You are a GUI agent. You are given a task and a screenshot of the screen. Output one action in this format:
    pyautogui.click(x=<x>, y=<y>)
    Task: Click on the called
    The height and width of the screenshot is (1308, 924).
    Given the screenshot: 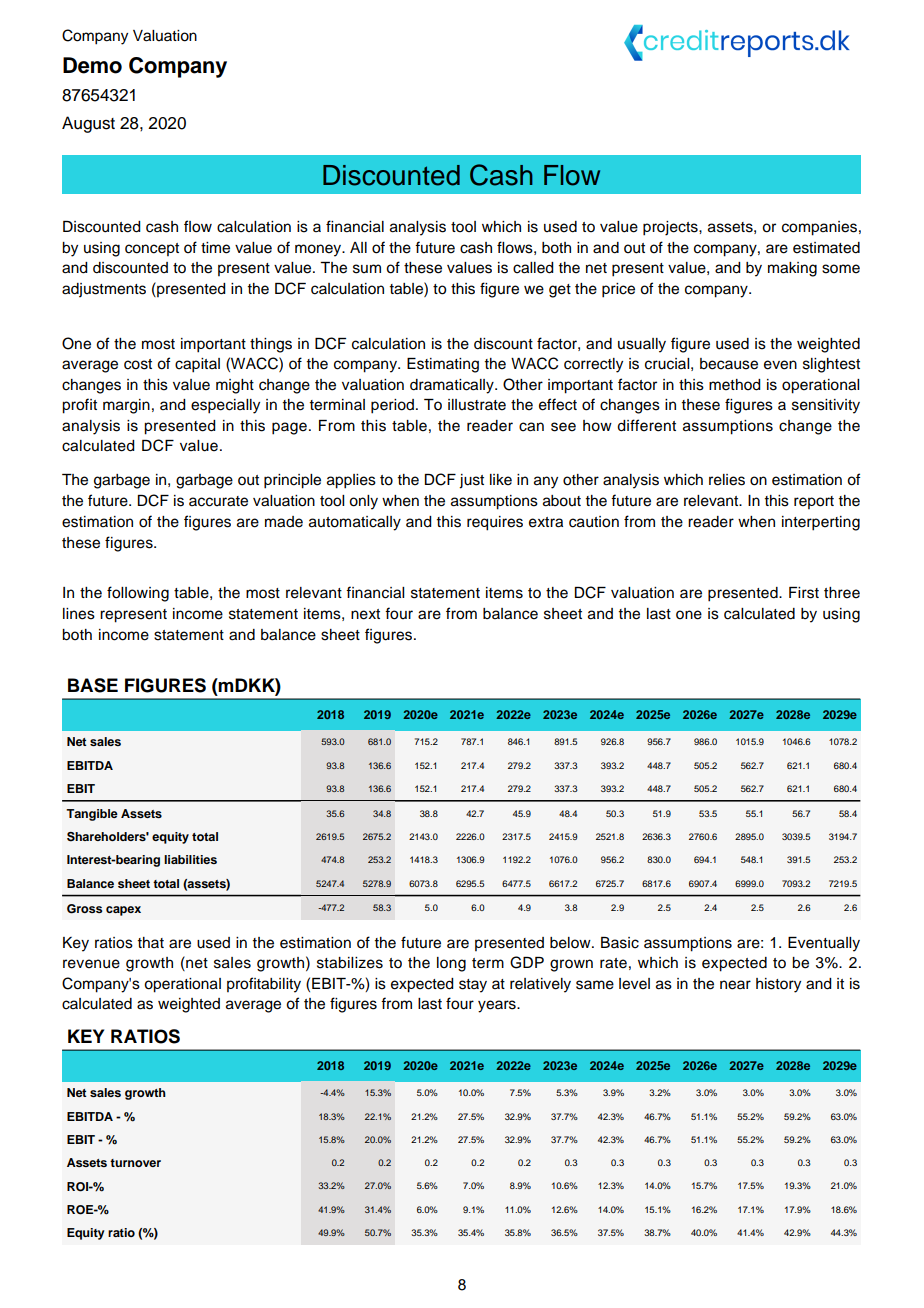 What is the action you would take?
    pyautogui.click(x=533, y=268)
